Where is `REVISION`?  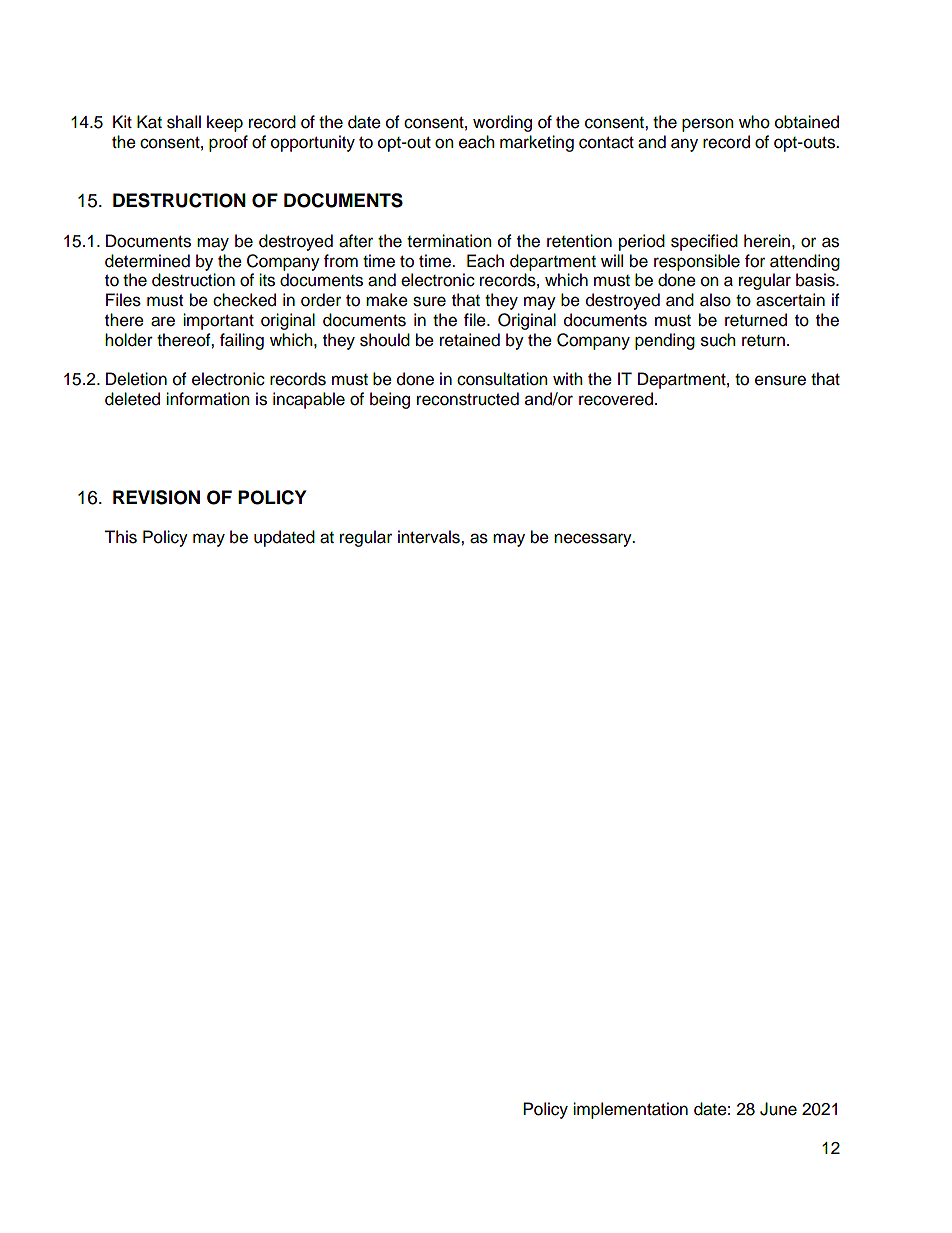 REVISION is located at coordinates (156, 497).
